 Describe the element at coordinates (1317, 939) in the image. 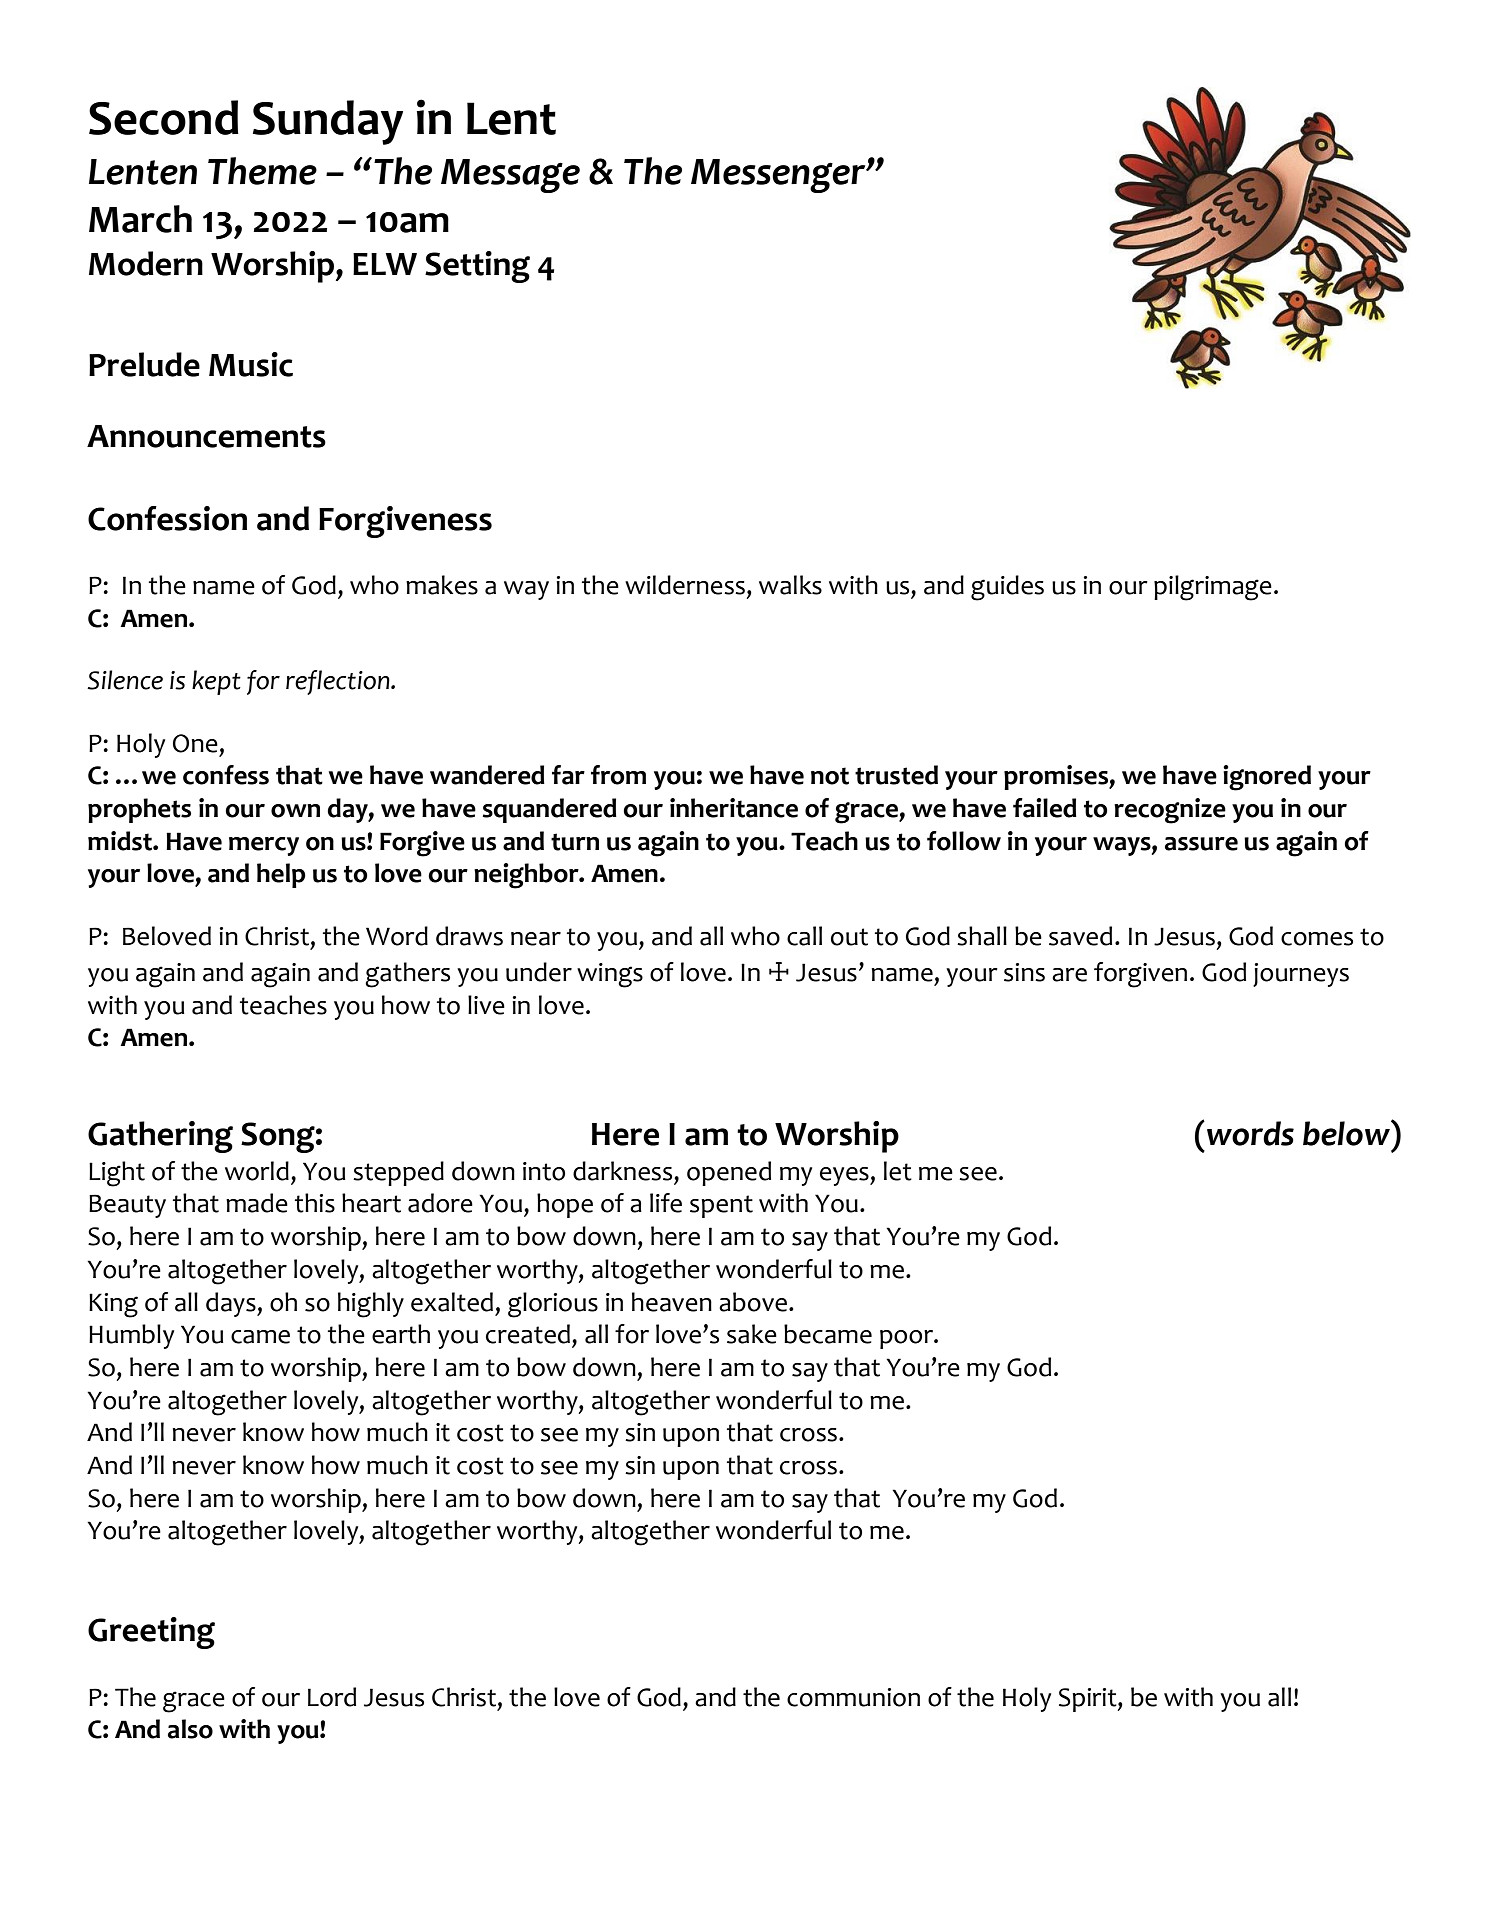

I see `comes` at that location.
